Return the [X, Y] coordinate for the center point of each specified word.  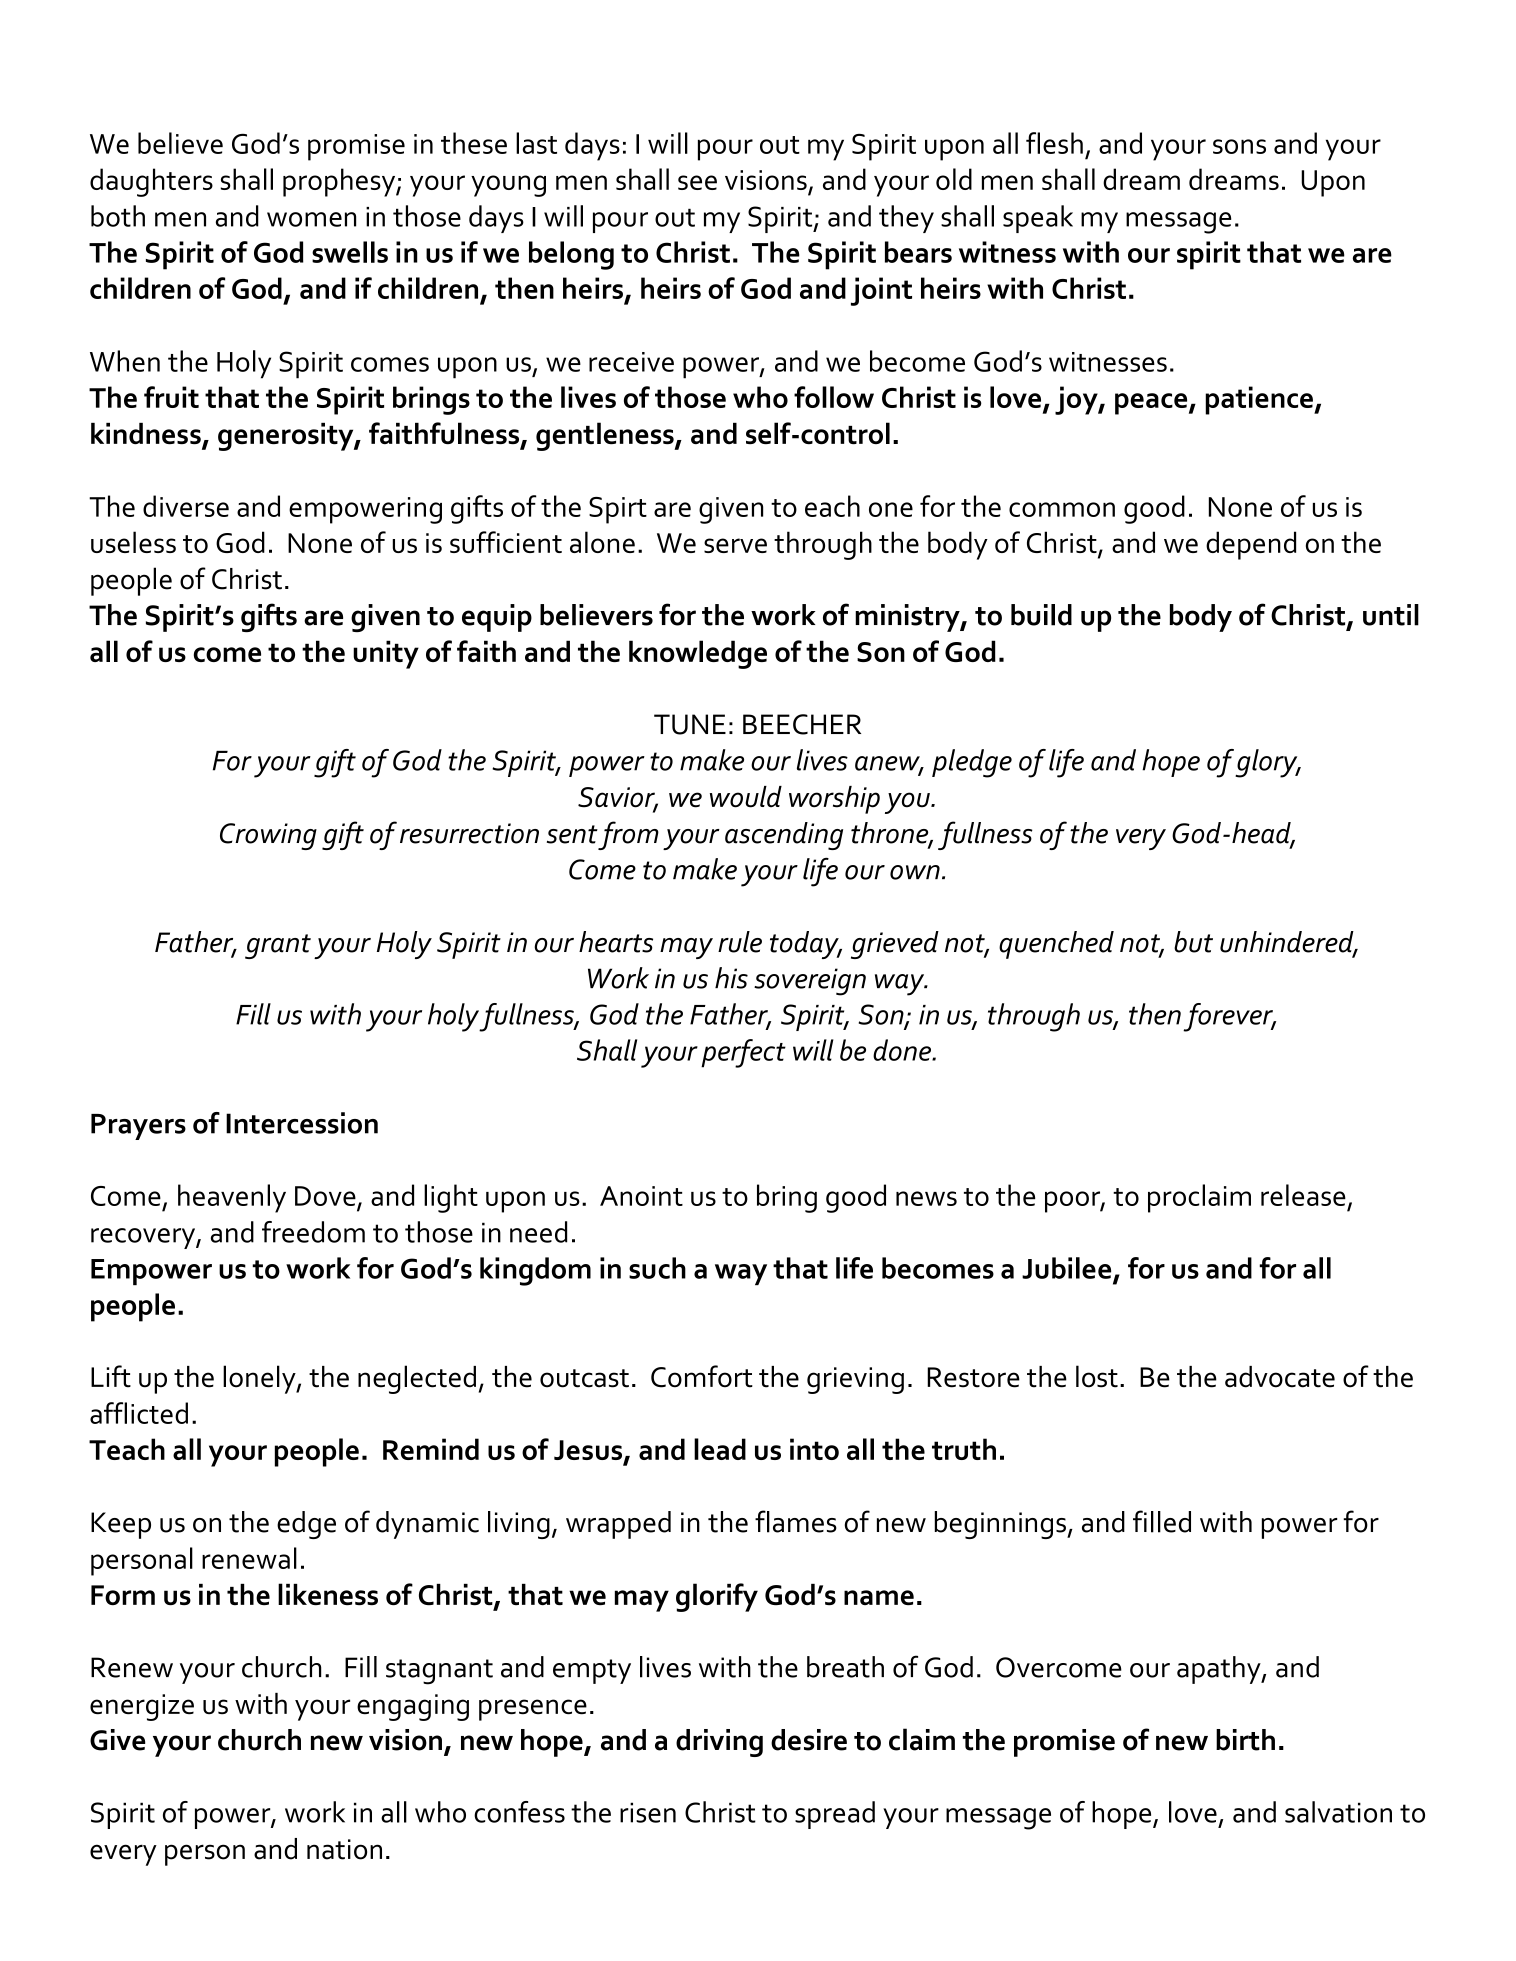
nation [344, 1849]
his [731, 978]
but [1193, 942]
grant [278, 946]
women [311, 219]
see [697, 182]
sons [1239, 146]
